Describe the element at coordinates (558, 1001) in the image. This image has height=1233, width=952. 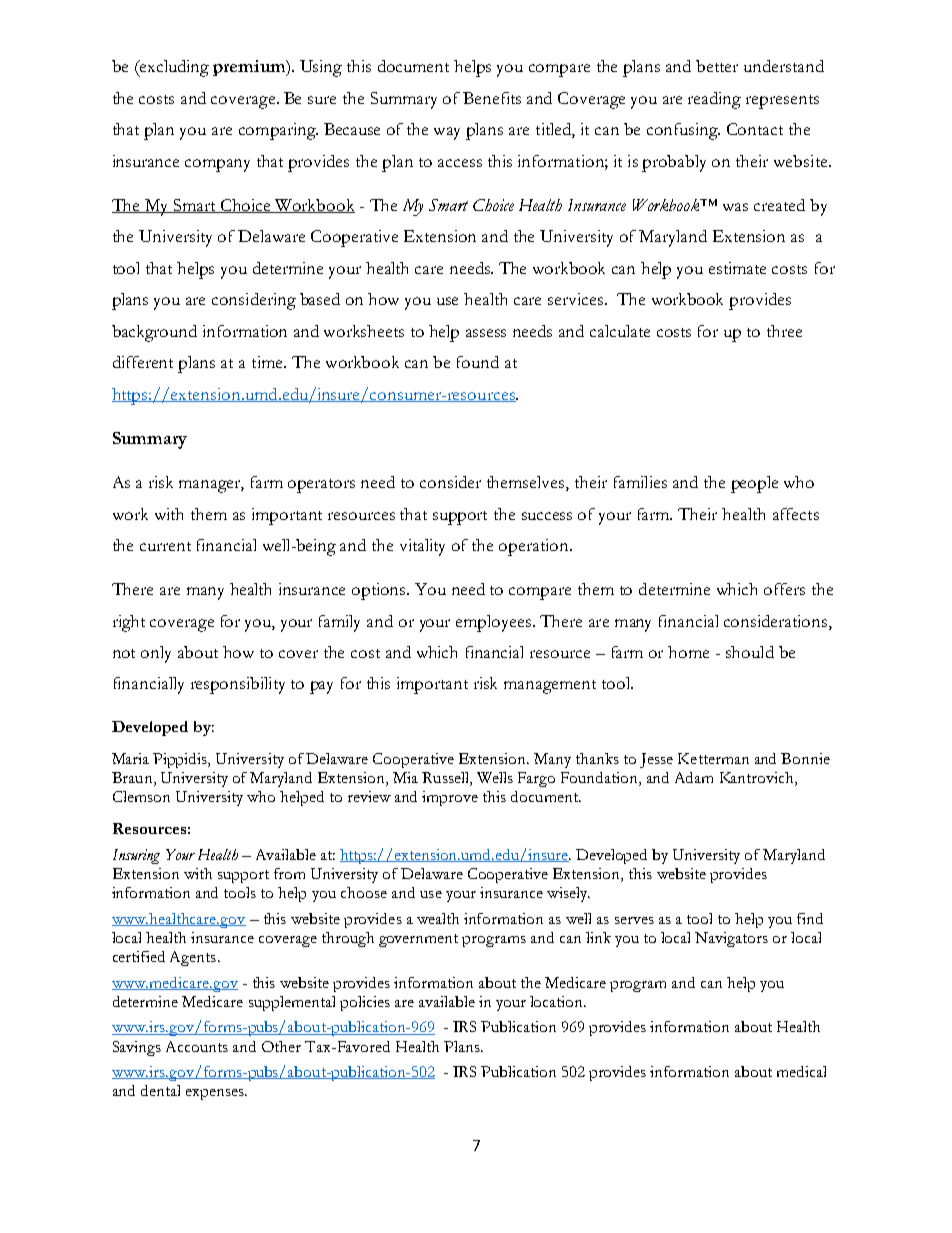
I see `location` at that location.
